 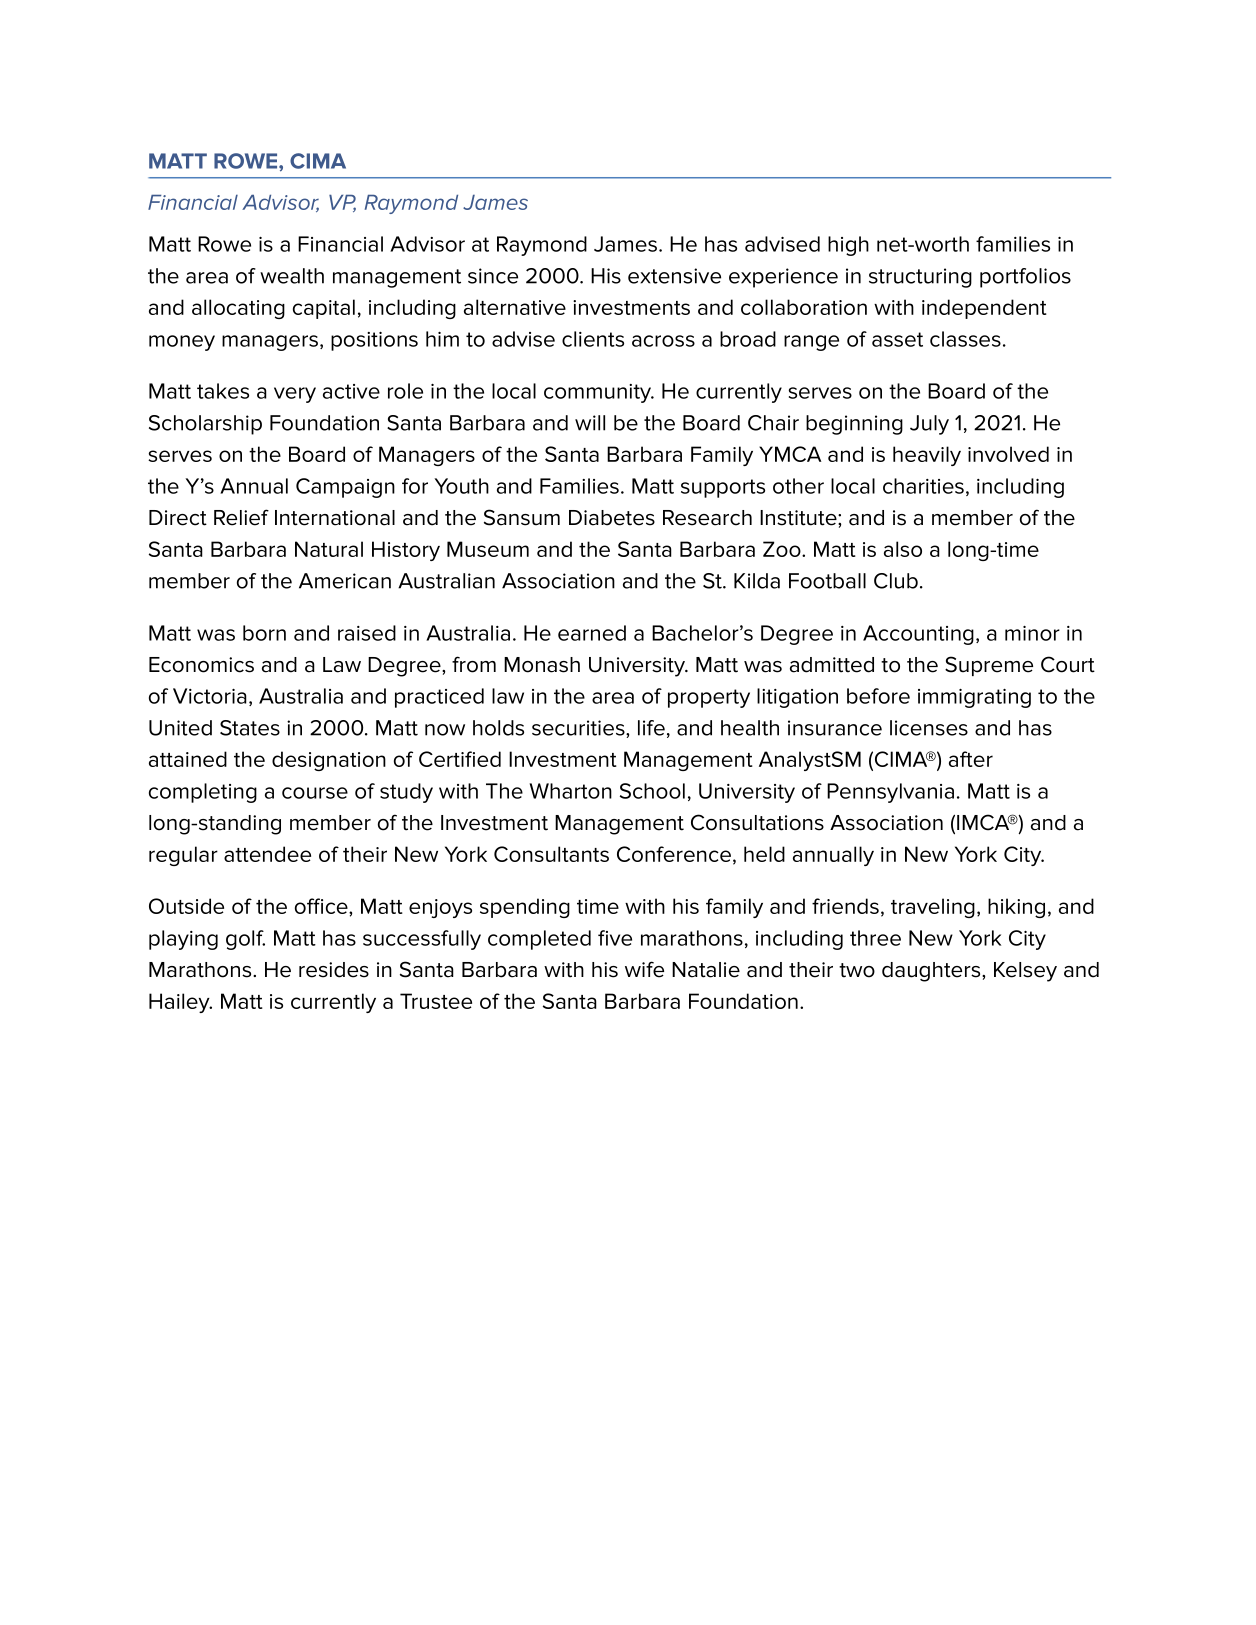 I want to click on States, so click(x=250, y=728).
